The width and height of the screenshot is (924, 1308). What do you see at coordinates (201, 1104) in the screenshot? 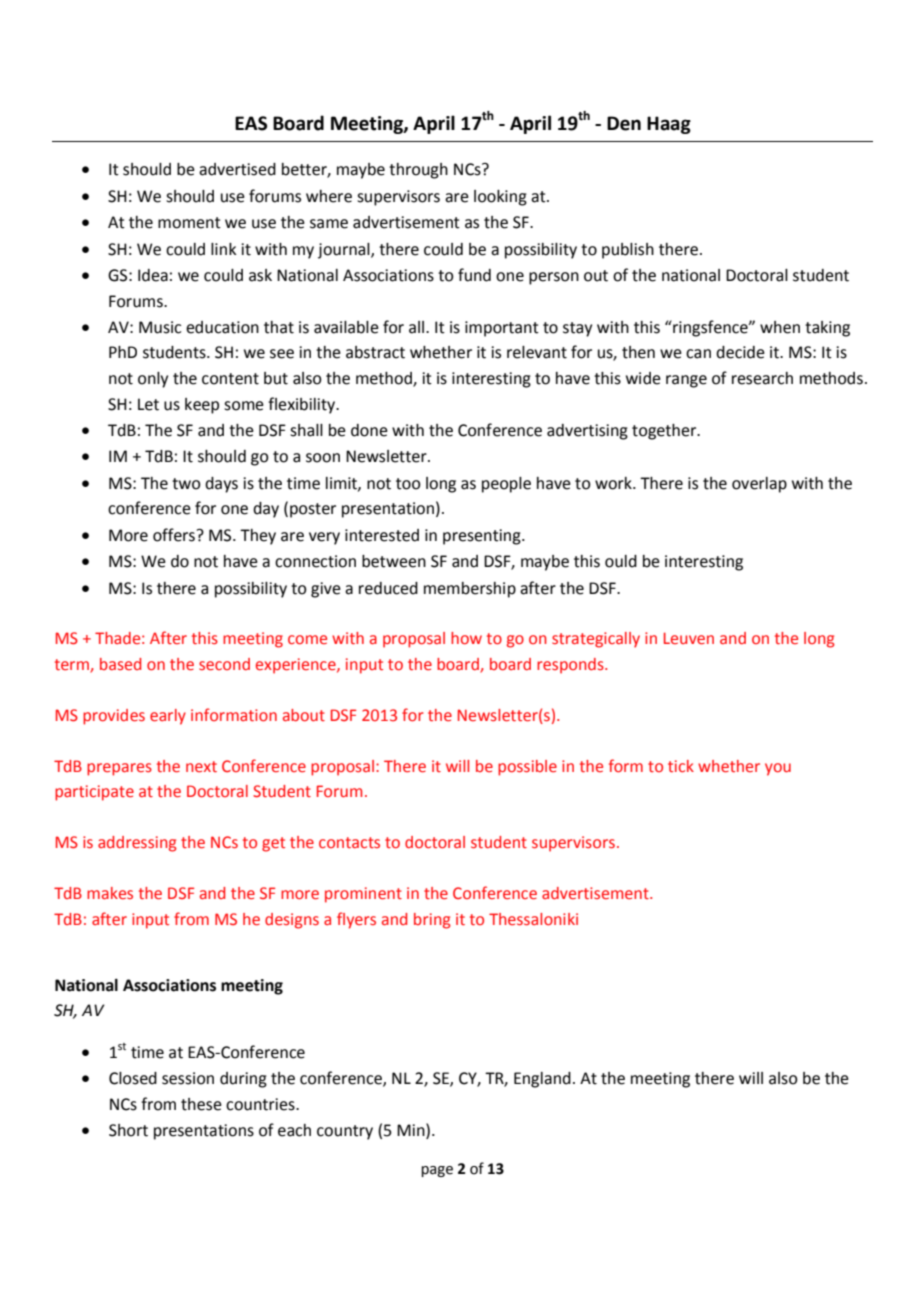
I see `these` at bounding box center [201, 1104].
